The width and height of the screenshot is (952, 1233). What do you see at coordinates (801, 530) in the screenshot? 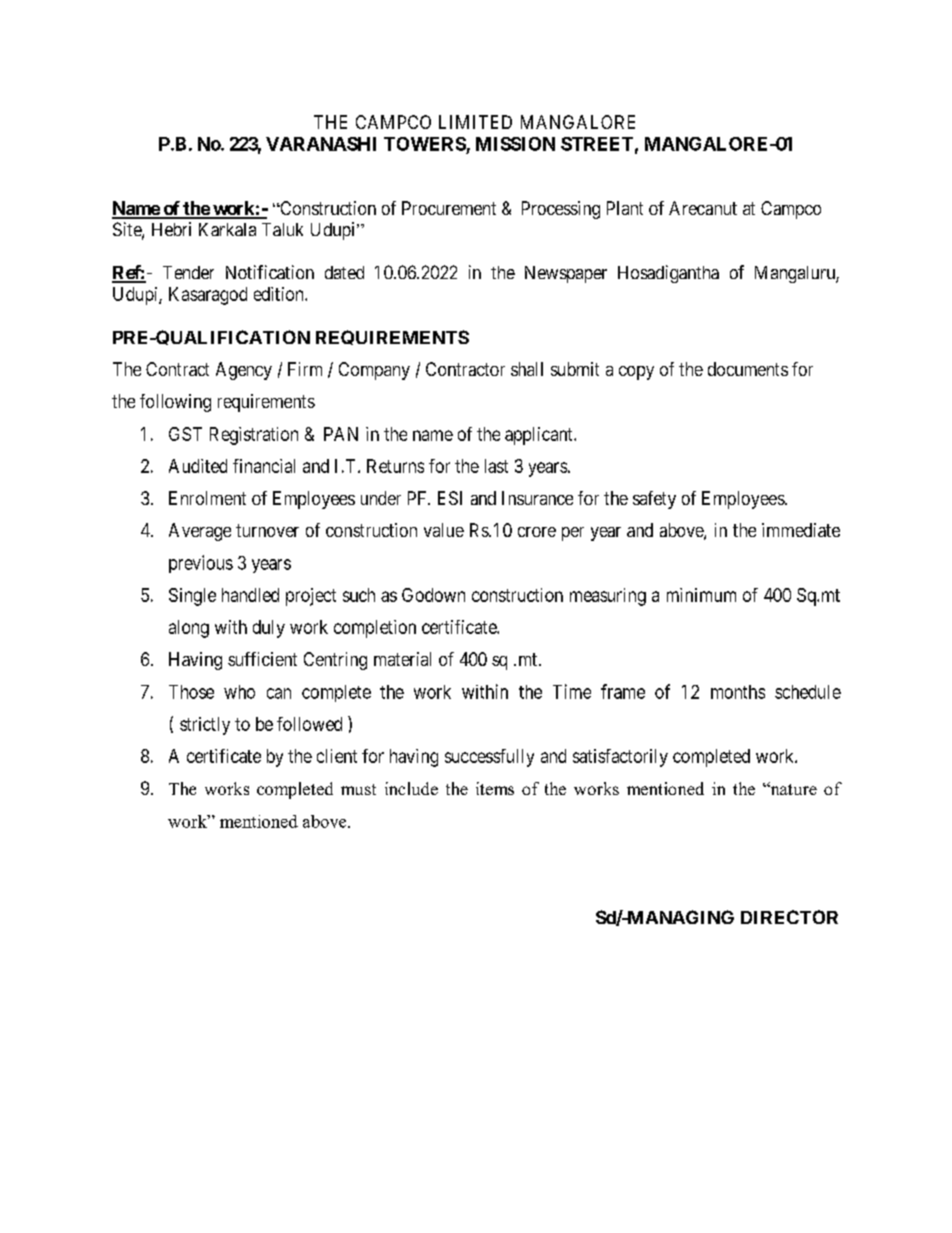
I see `immediate` at bounding box center [801, 530].
